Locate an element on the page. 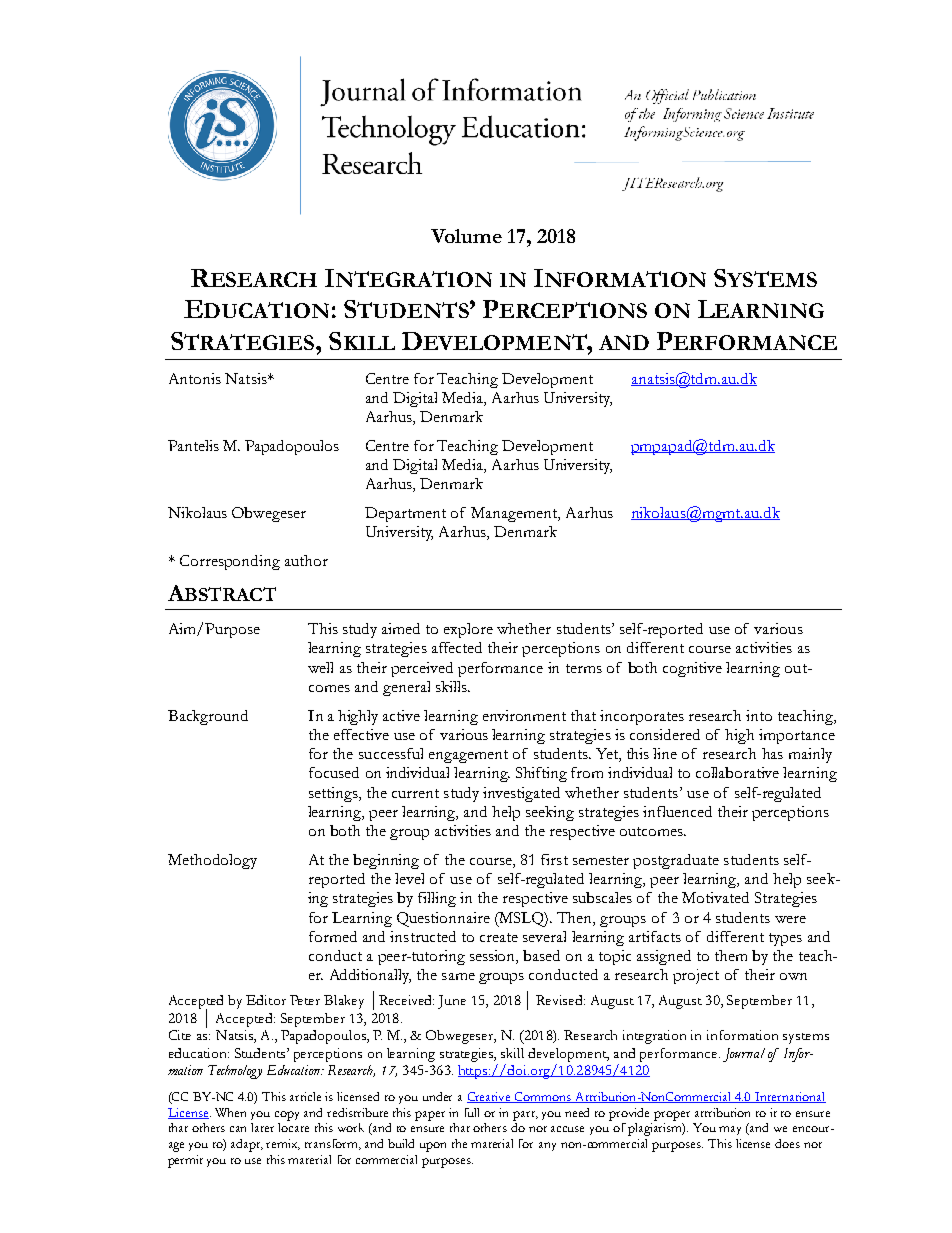 The width and height of the image is (952, 1233). into is located at coordinates (759, 715).
